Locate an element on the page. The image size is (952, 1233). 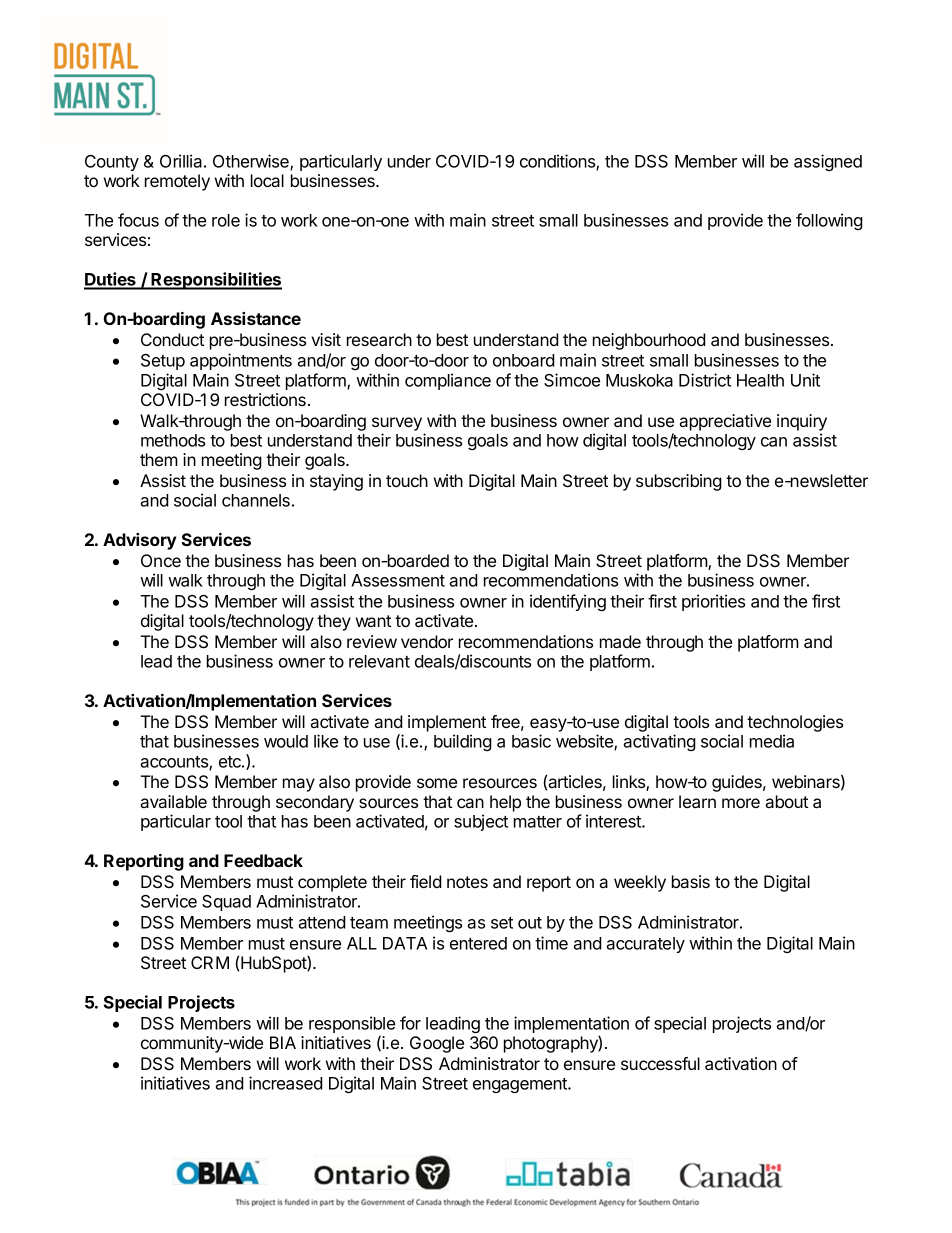
media is located at coordinates (772, 741).
